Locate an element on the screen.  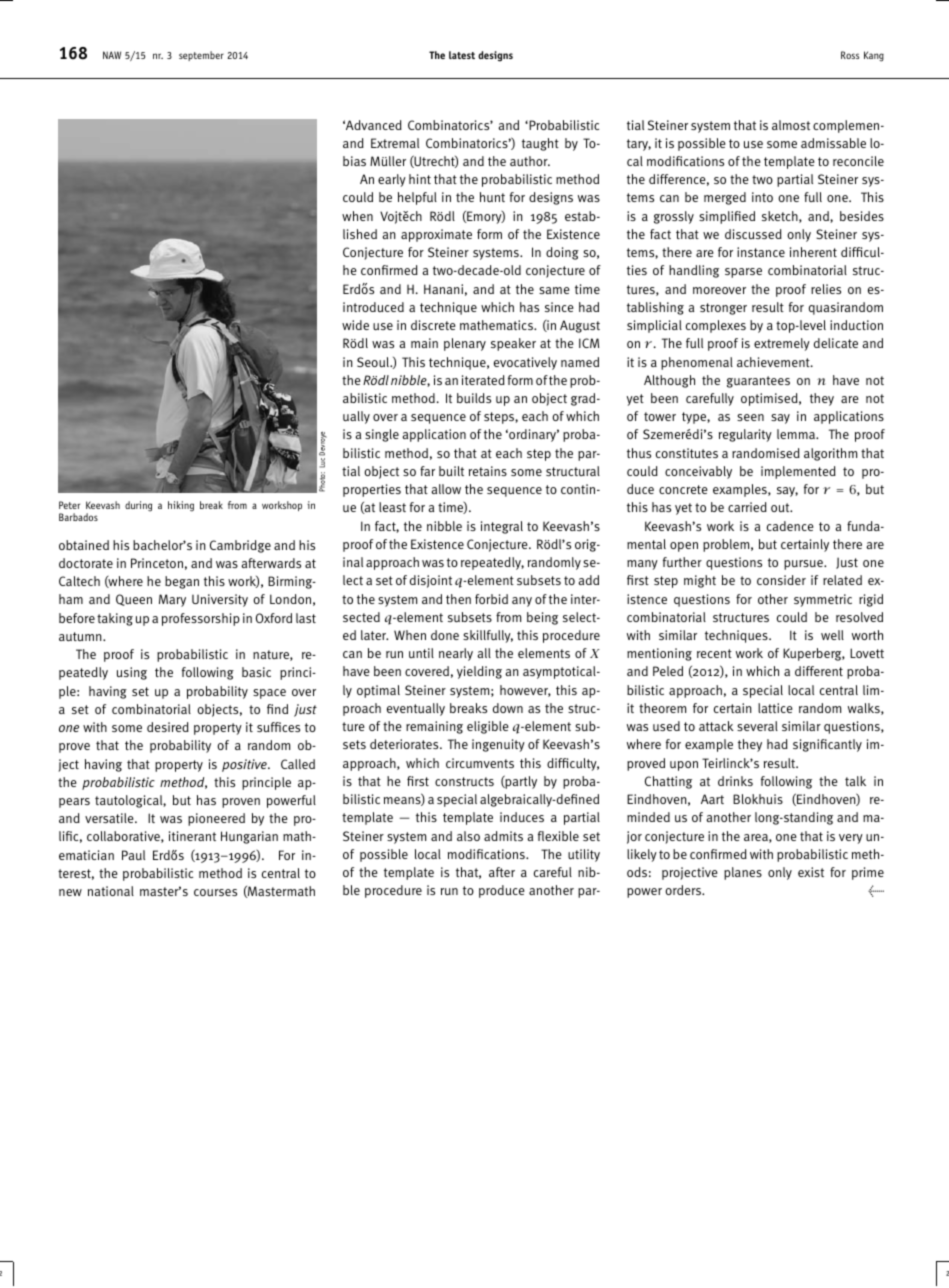
almost is located at coordinates (791, 125).
